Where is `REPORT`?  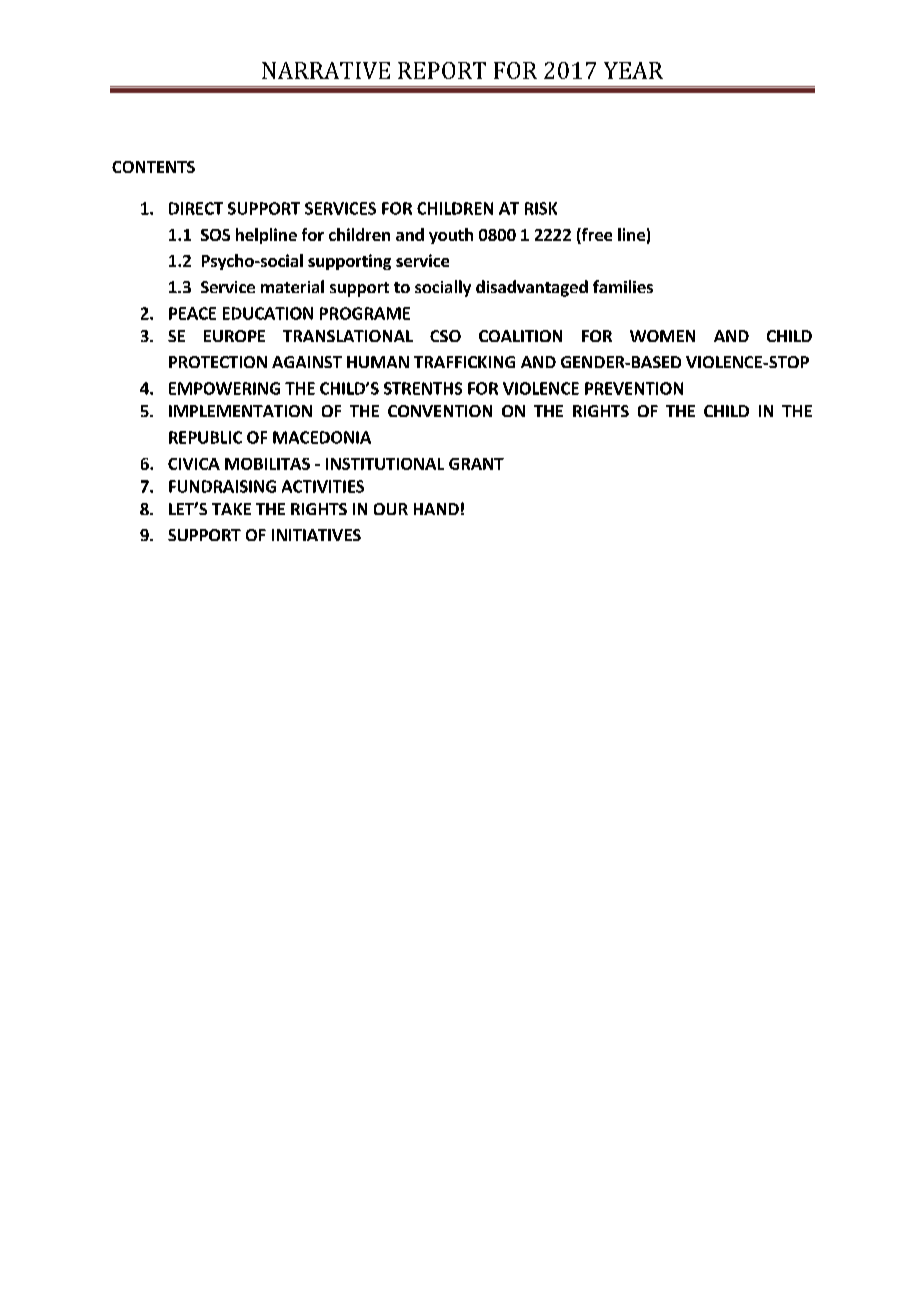 REPORT is located at coordinates (442, 70).
